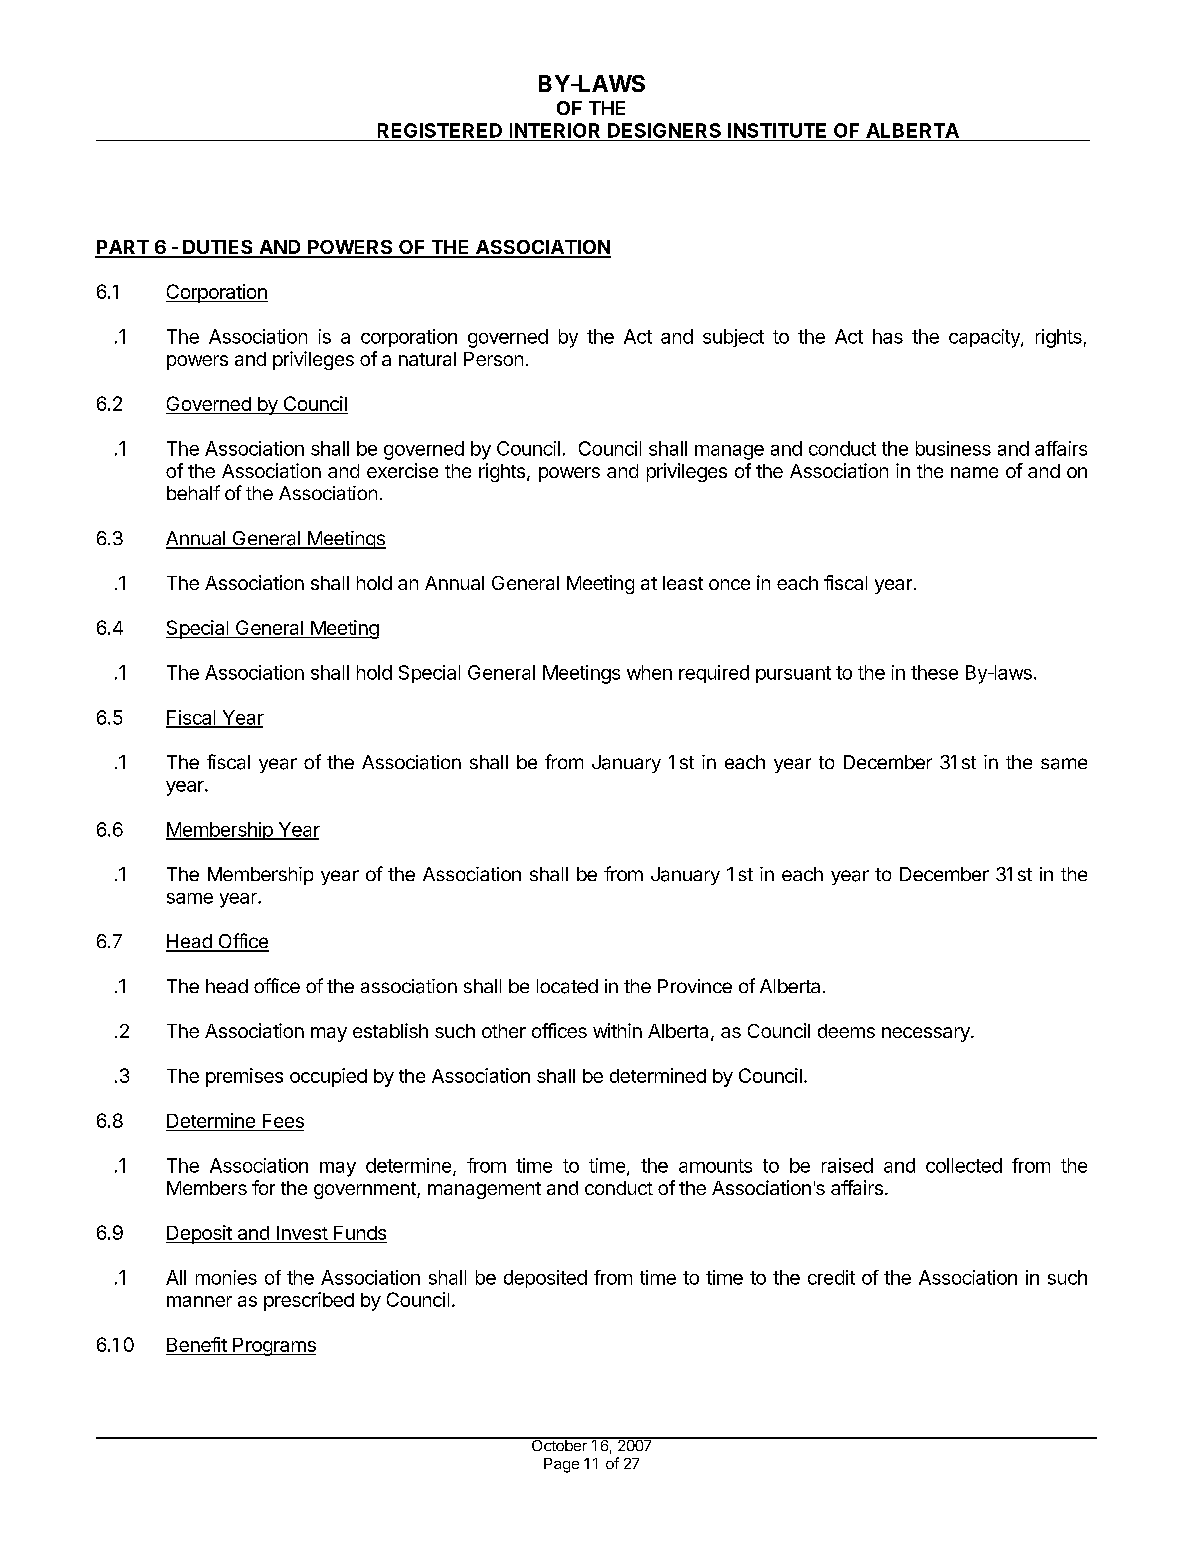  I want to click on Fees, so click(283, 1121).
